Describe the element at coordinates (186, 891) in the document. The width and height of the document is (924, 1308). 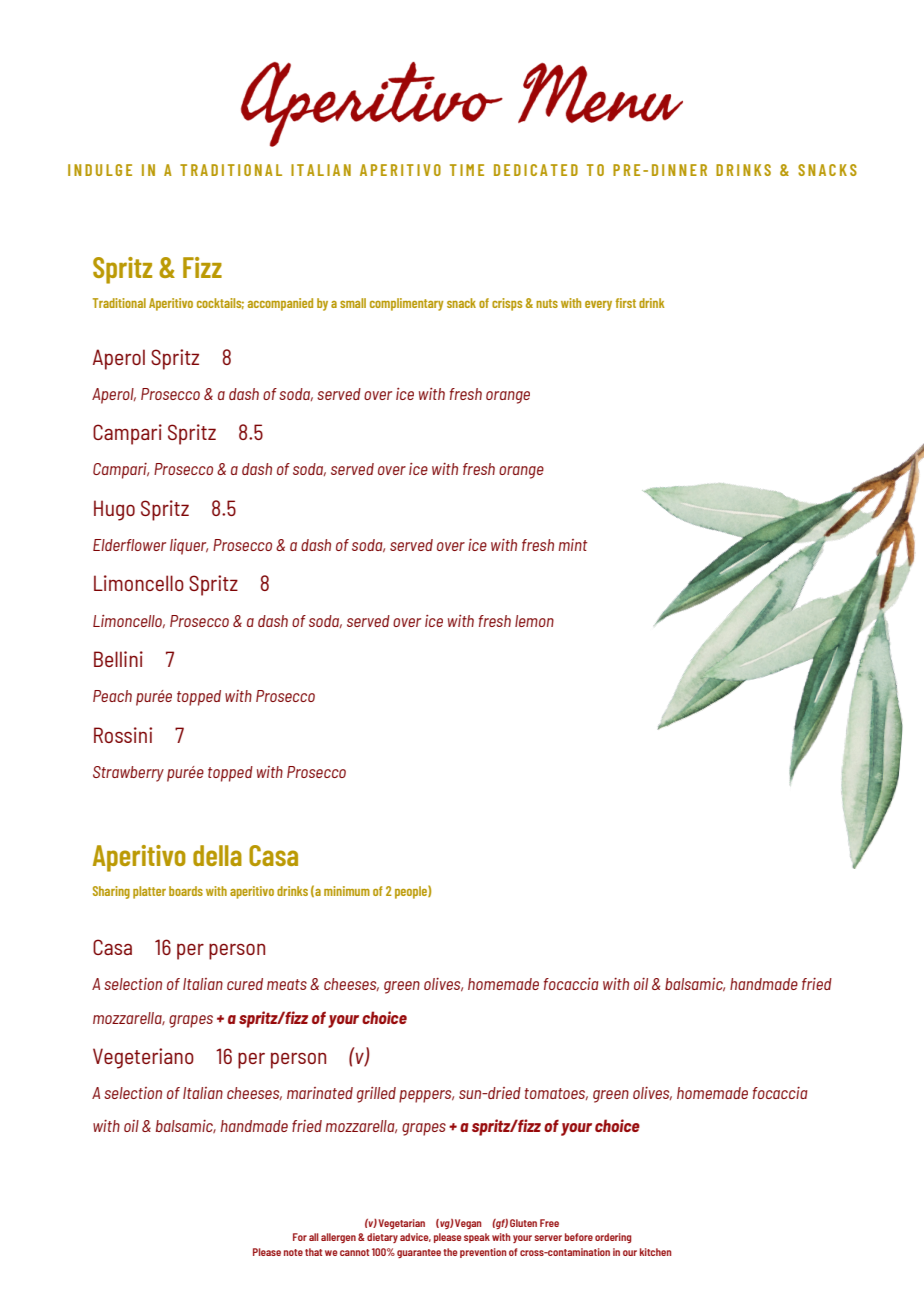
I see `boards` at that location.
